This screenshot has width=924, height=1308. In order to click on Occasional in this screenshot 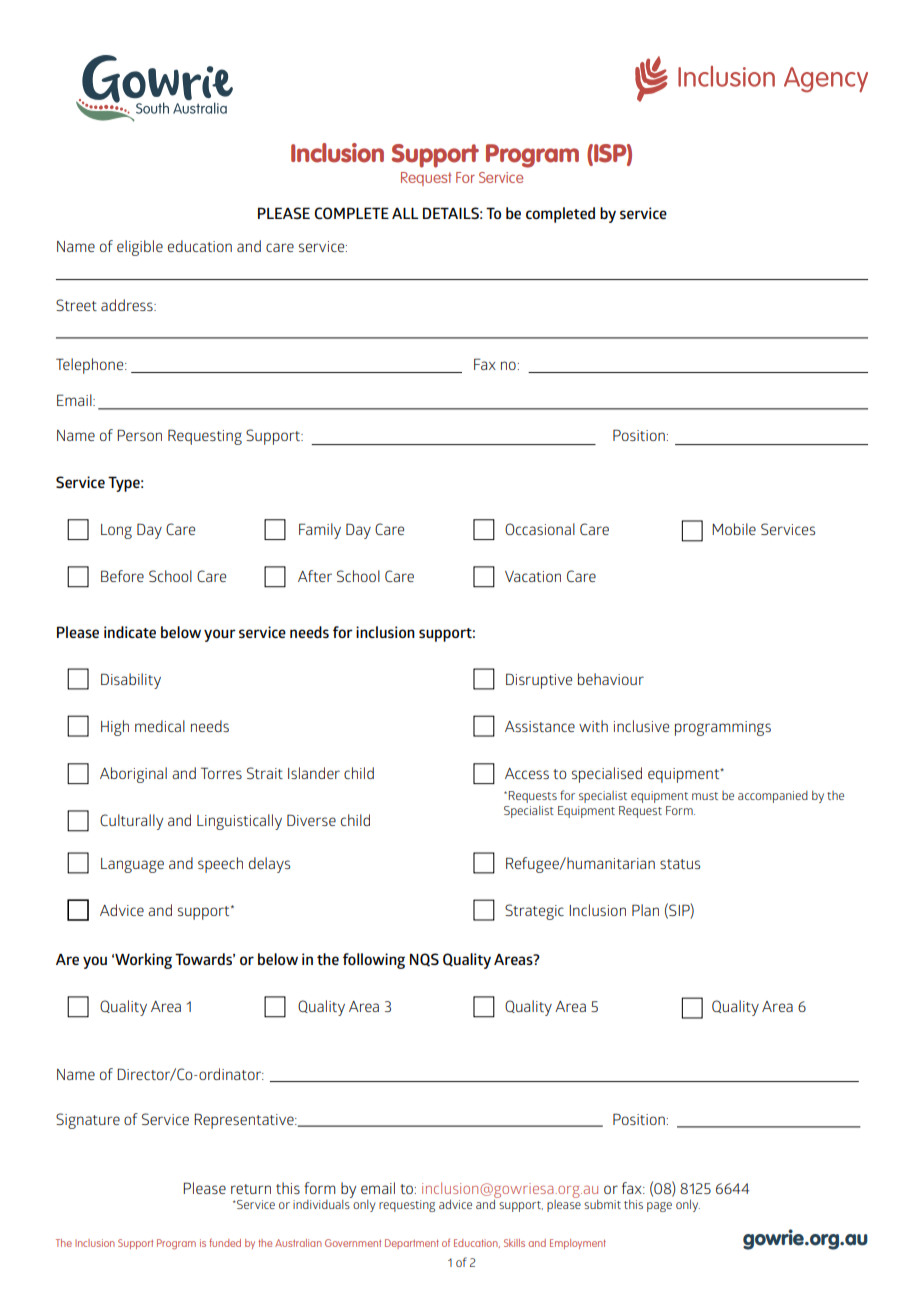, I will do `click(540, 529)`.
